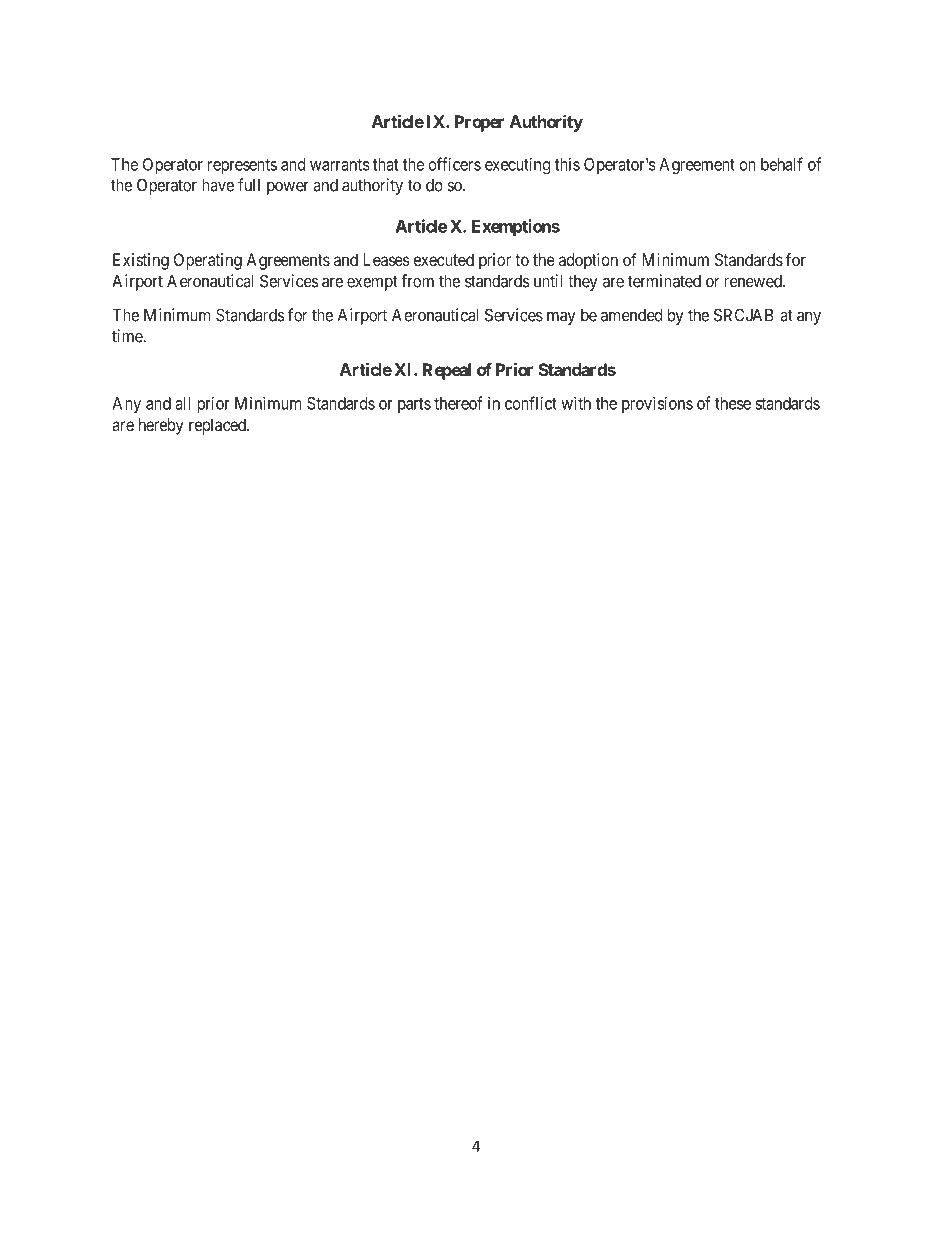  What do you see at coordinates (479, 123) in the screenshot?
I see `Proper` at bounding box center [479, 123].
